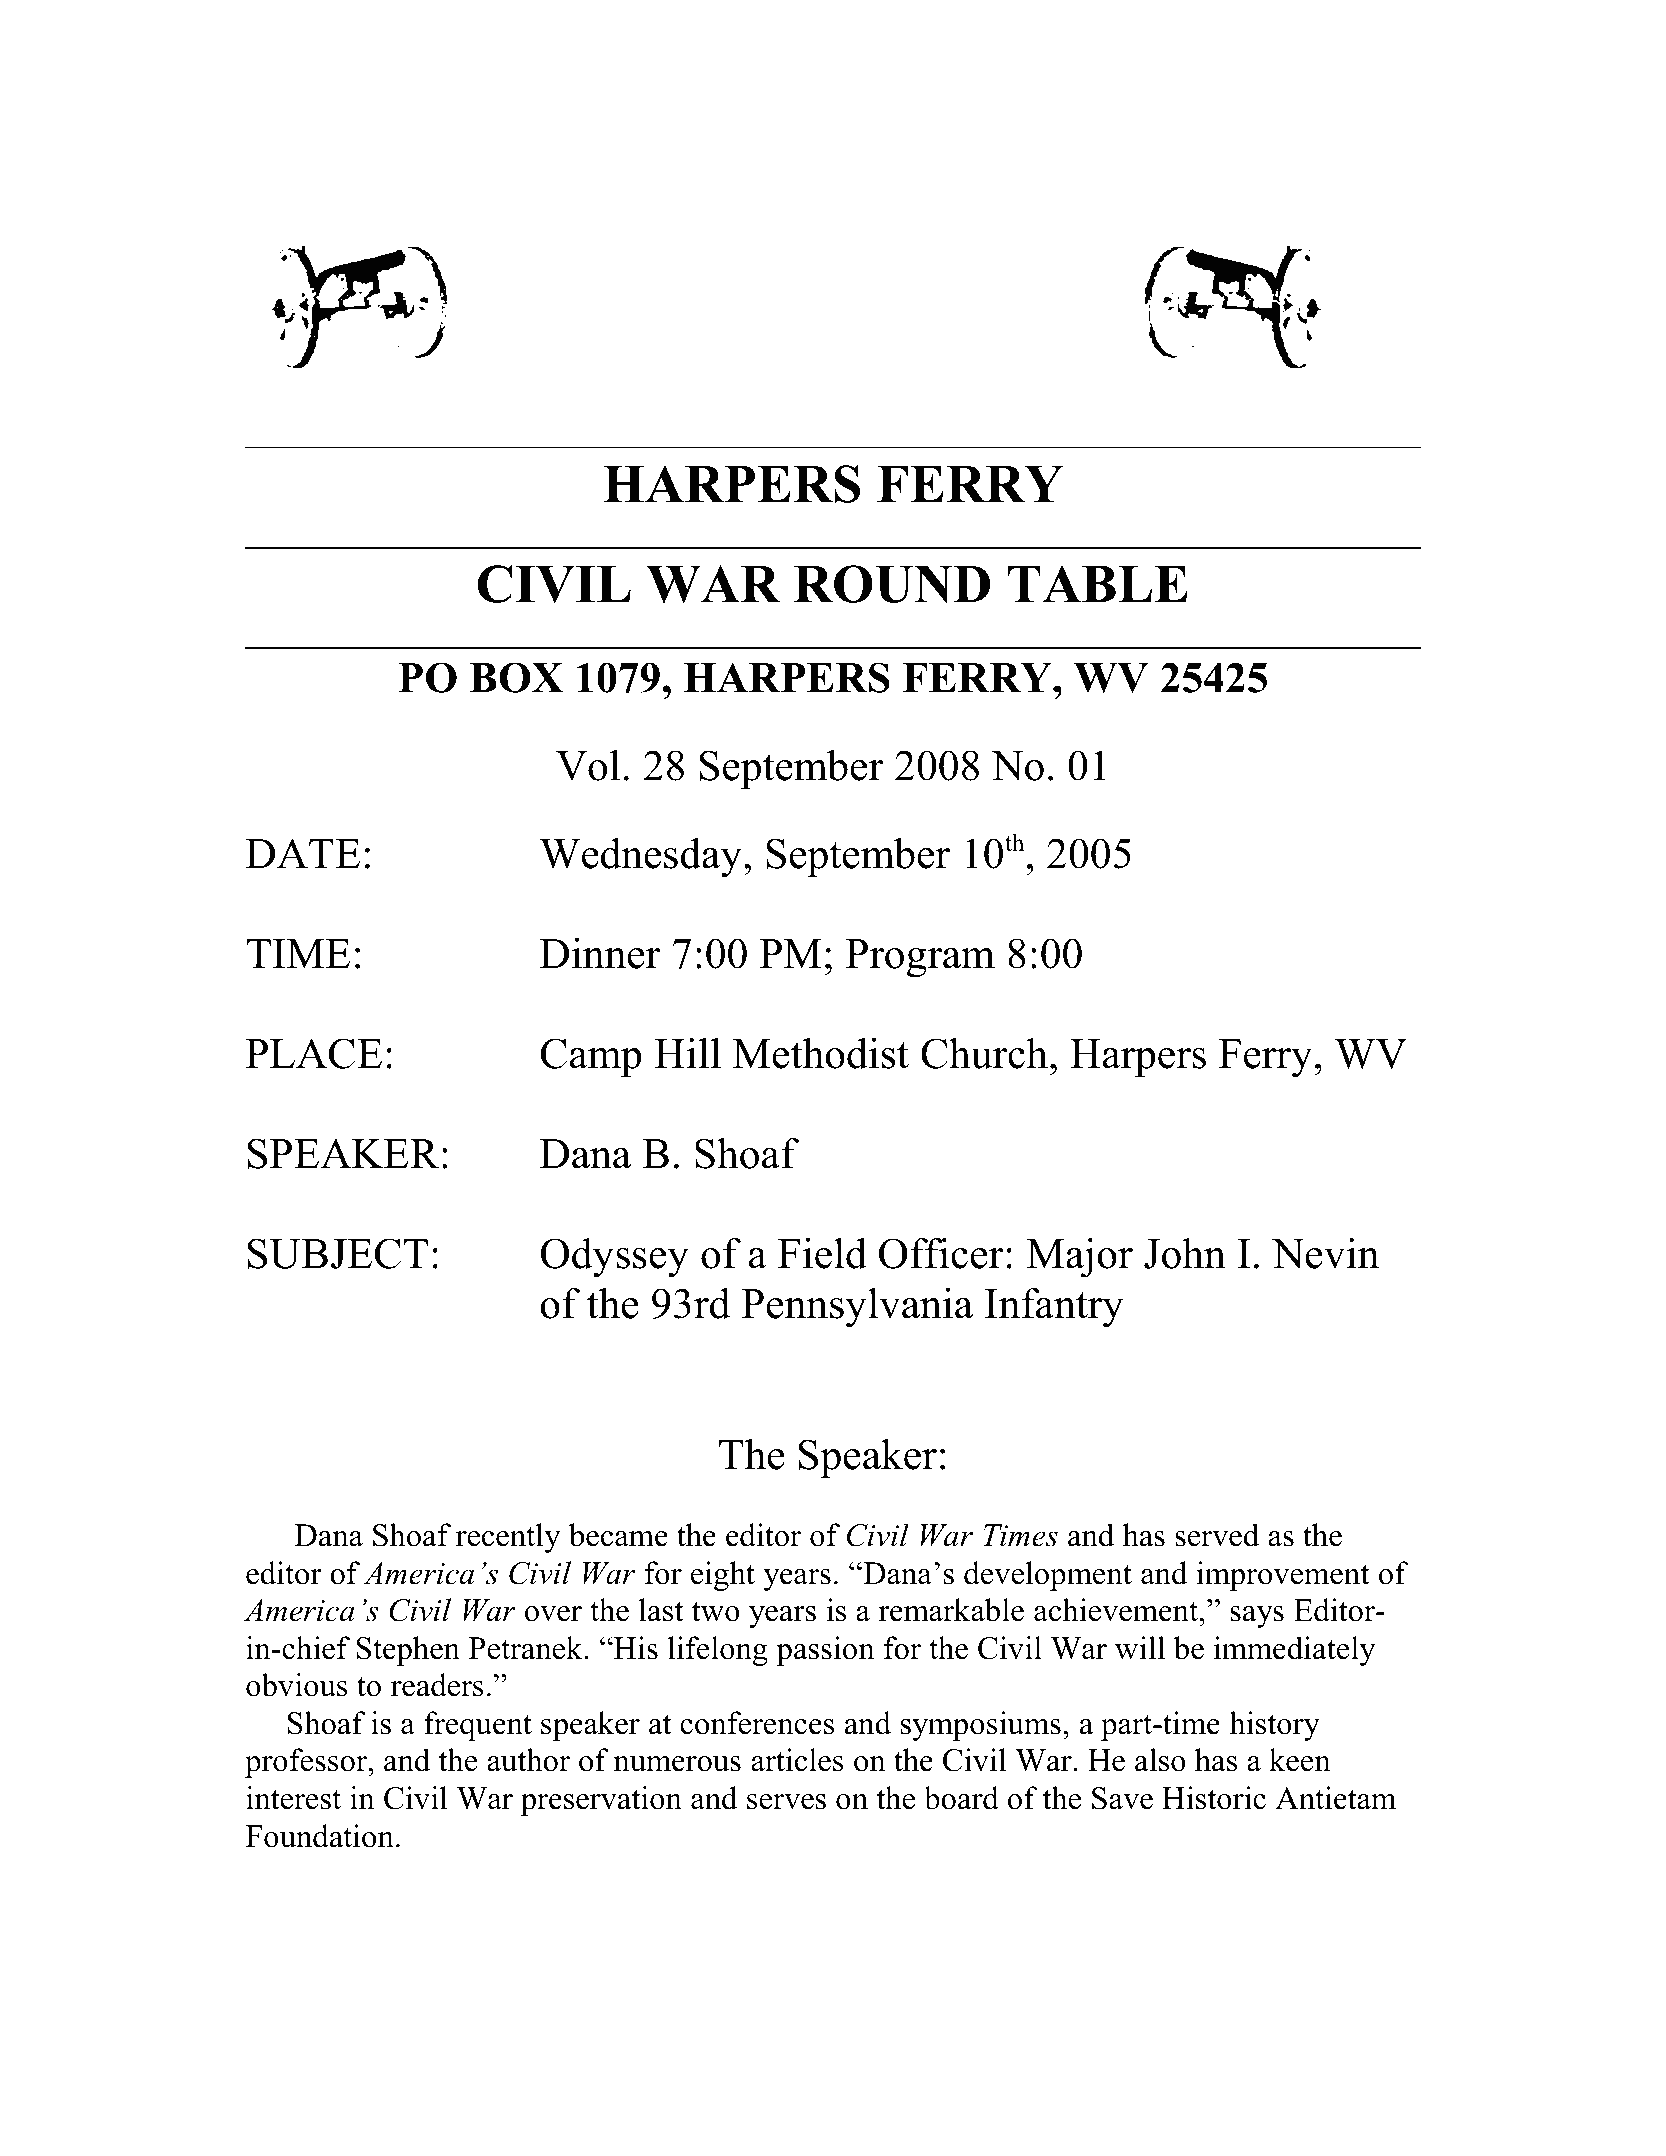 This screenshot has width=1666, height=2156. Describe the element at coordinates (338, 1253) in the screenshot. I see `SUBJECT` at that location.
